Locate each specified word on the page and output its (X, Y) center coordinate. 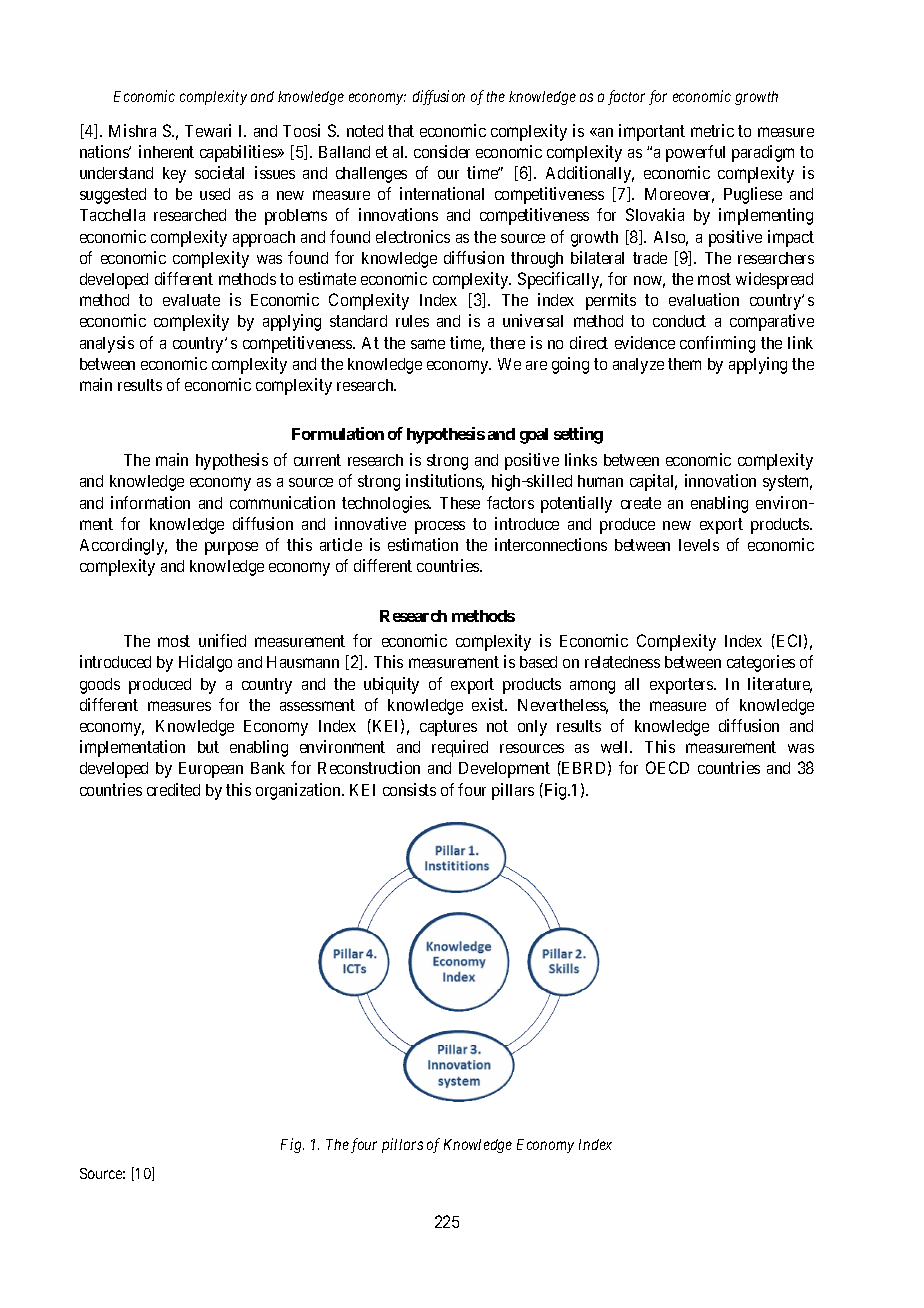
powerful (695, 153)
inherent (166, 151)
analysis (107, 344)
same (428, 344)
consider (442, 151)
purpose (231, 548)
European (211, 770)
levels (699, 545)
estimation (423, 544)
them (684, 364)
